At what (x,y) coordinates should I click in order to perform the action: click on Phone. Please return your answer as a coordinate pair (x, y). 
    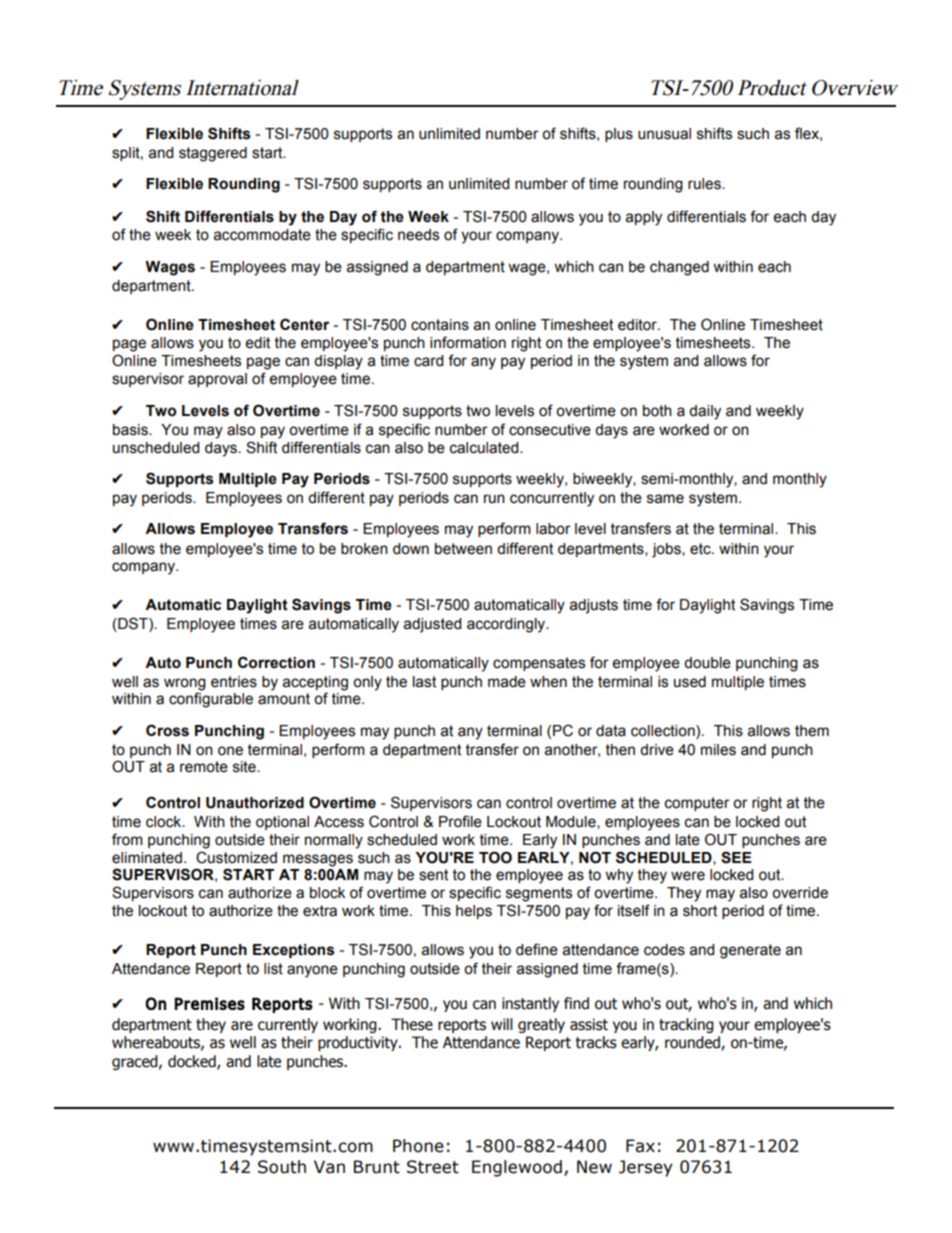
    Looking at the image, I should click on (418, 1146).
